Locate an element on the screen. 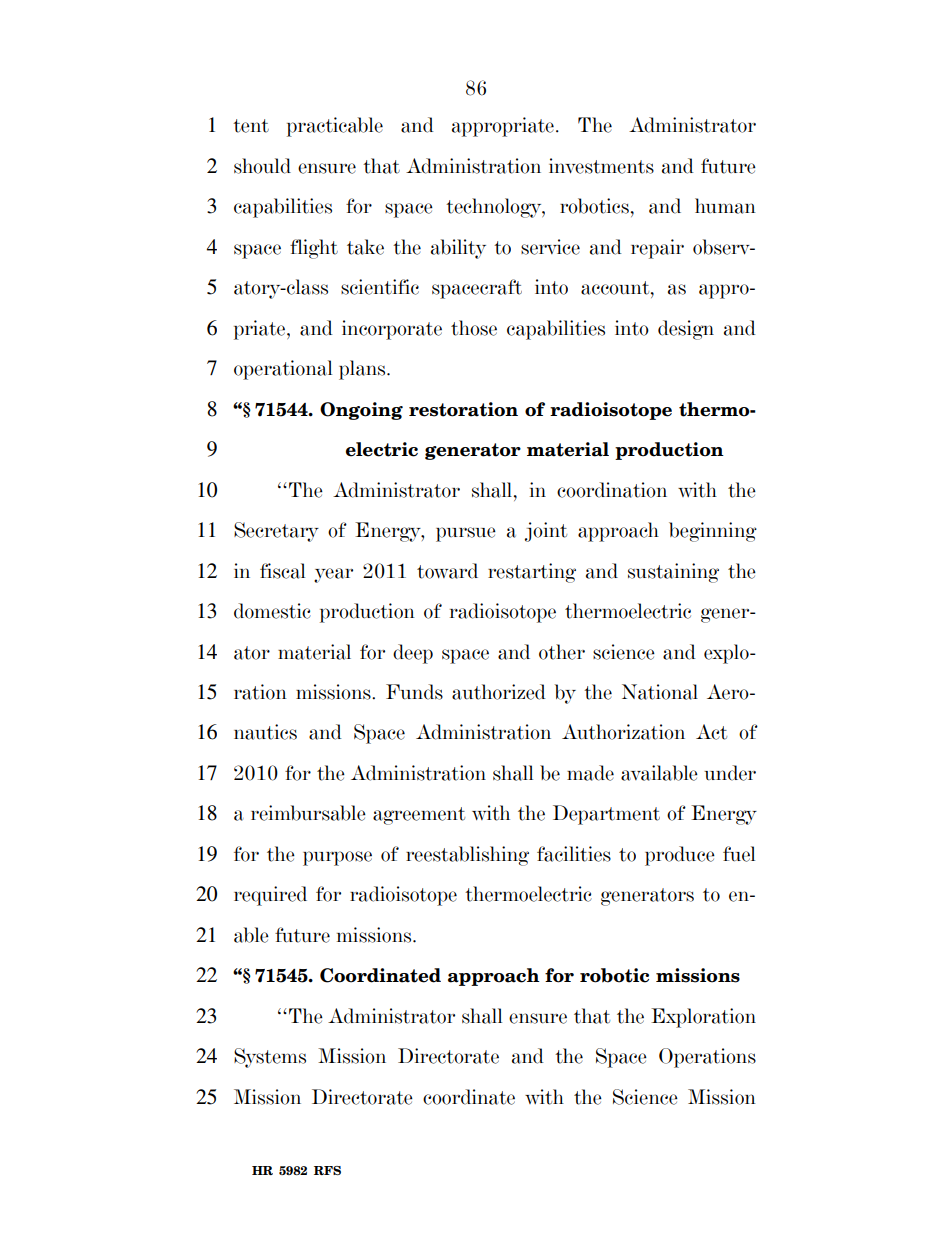 The image size is (952, 1233). Systems is located at coordinates (270, 1058).
